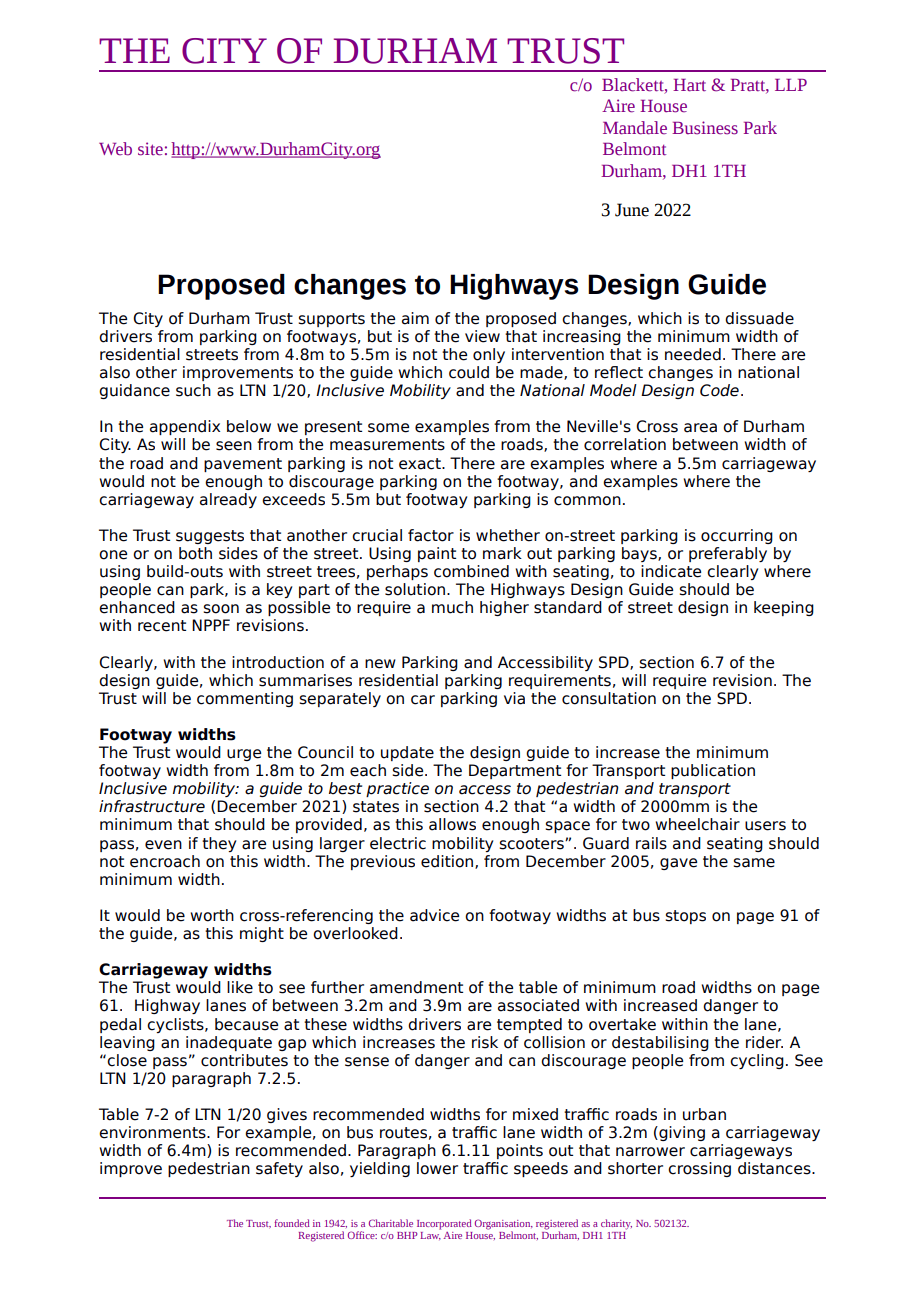  Describe the element at coordinates (212, 915) in the image. I see `worth` at that location.
